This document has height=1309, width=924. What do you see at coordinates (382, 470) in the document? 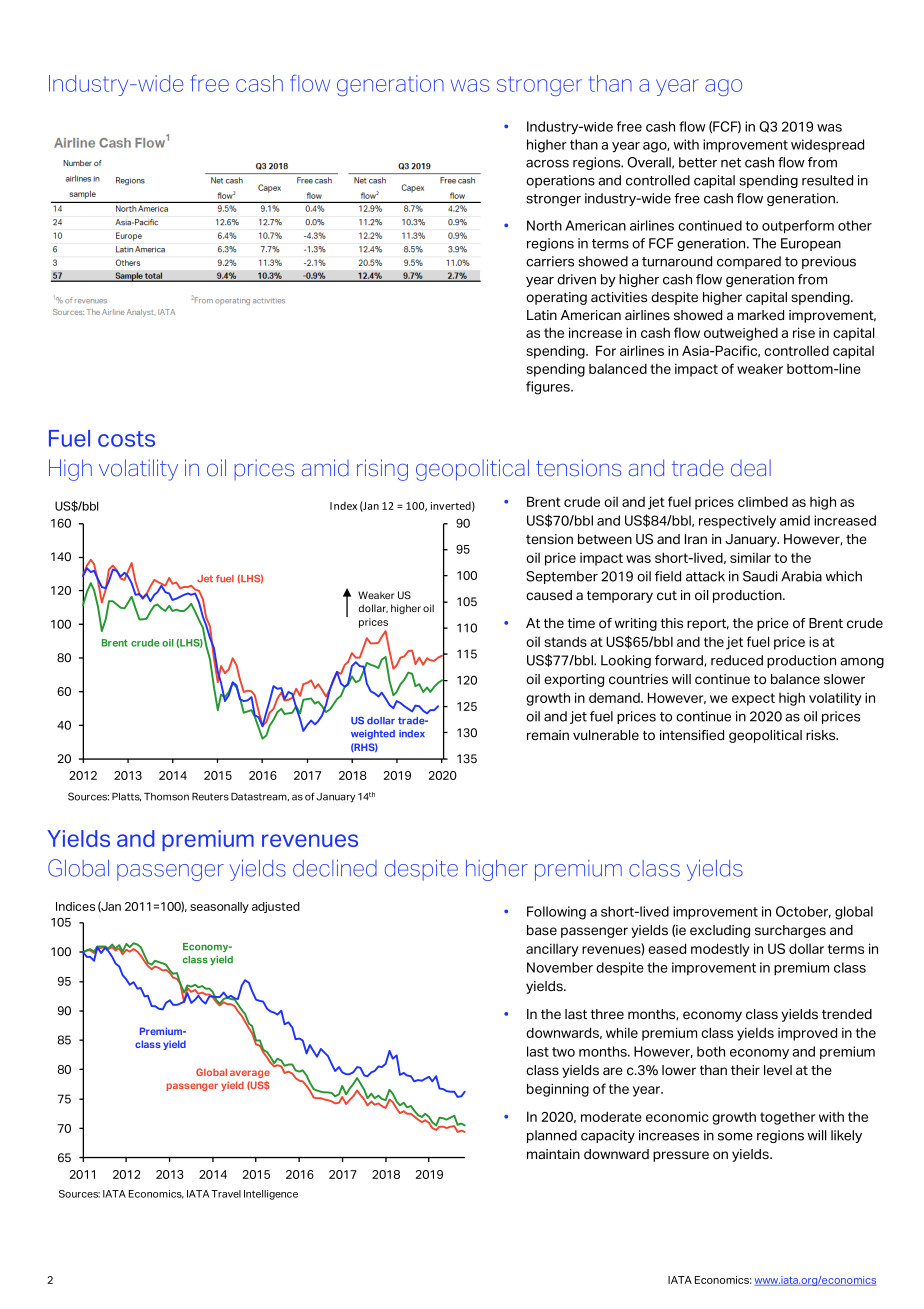
I see `rising` at bounding box center [382, 470].
